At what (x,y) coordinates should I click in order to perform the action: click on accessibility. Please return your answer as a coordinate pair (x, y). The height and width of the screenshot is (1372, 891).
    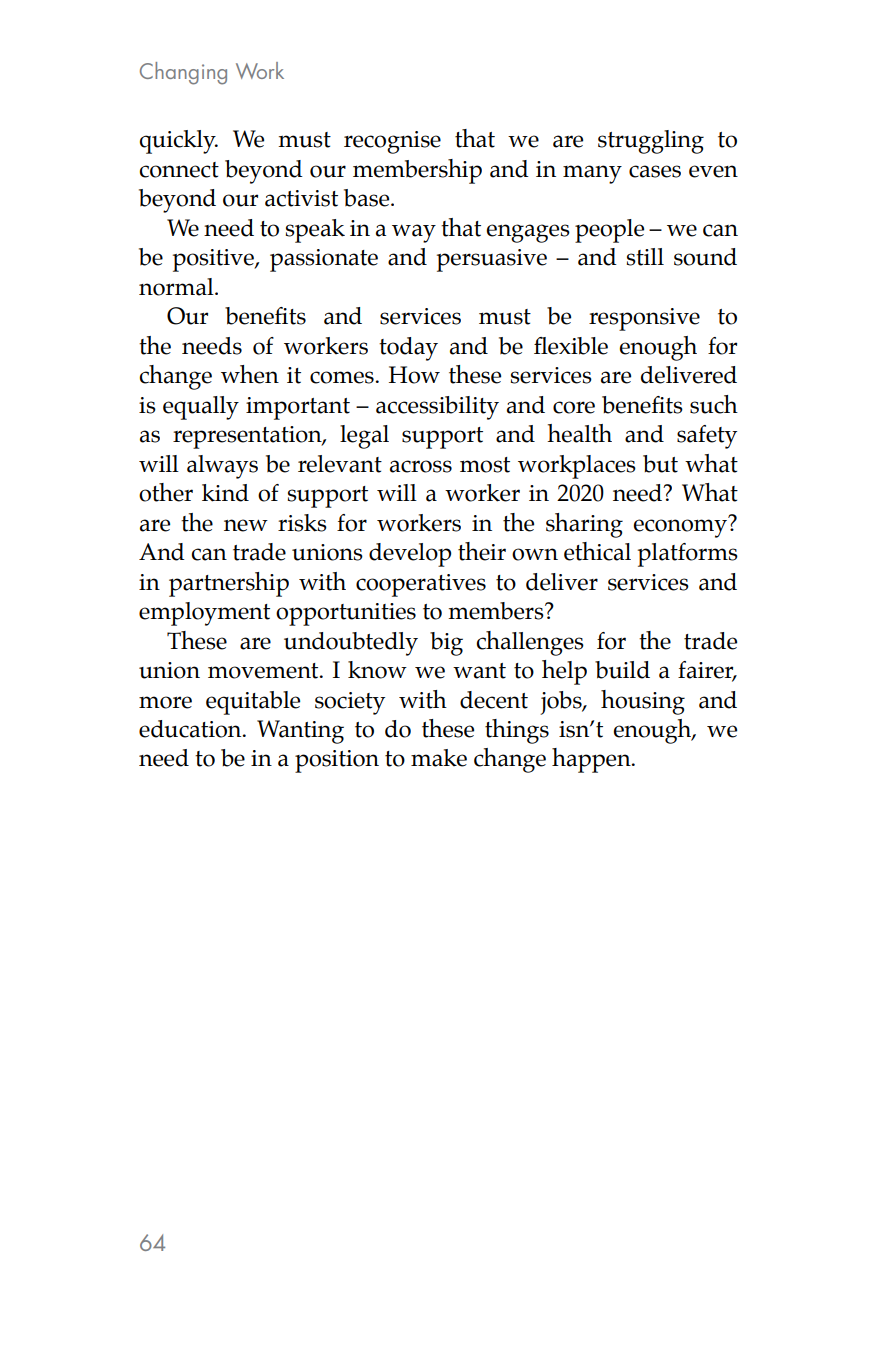
    Looking at the image, I should click on (437, 408).
